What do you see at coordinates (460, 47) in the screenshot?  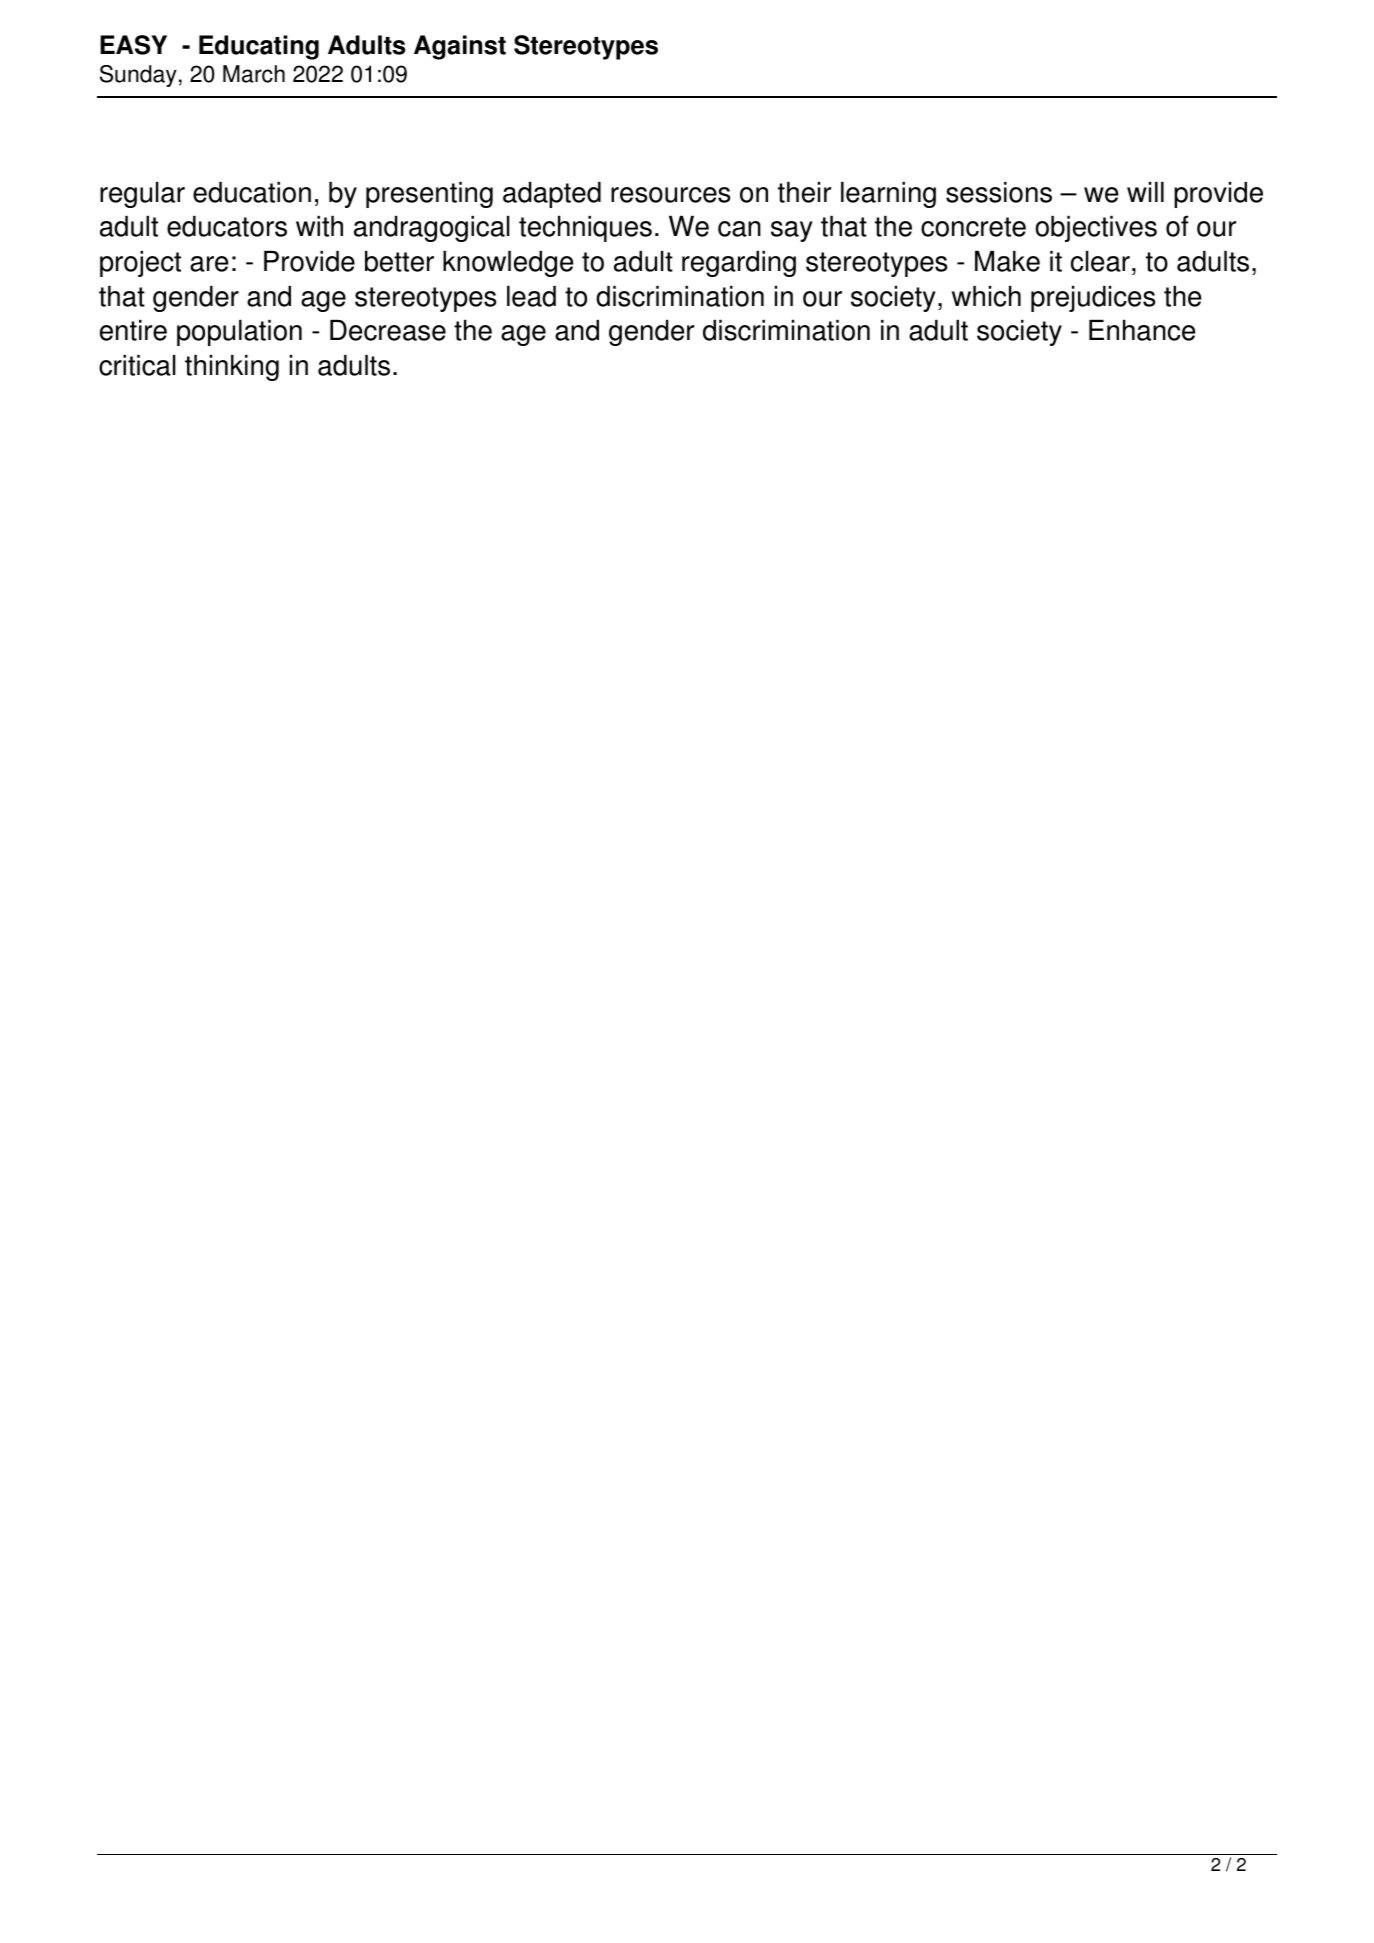 I see `Against` at bounding box center [460, 47].
